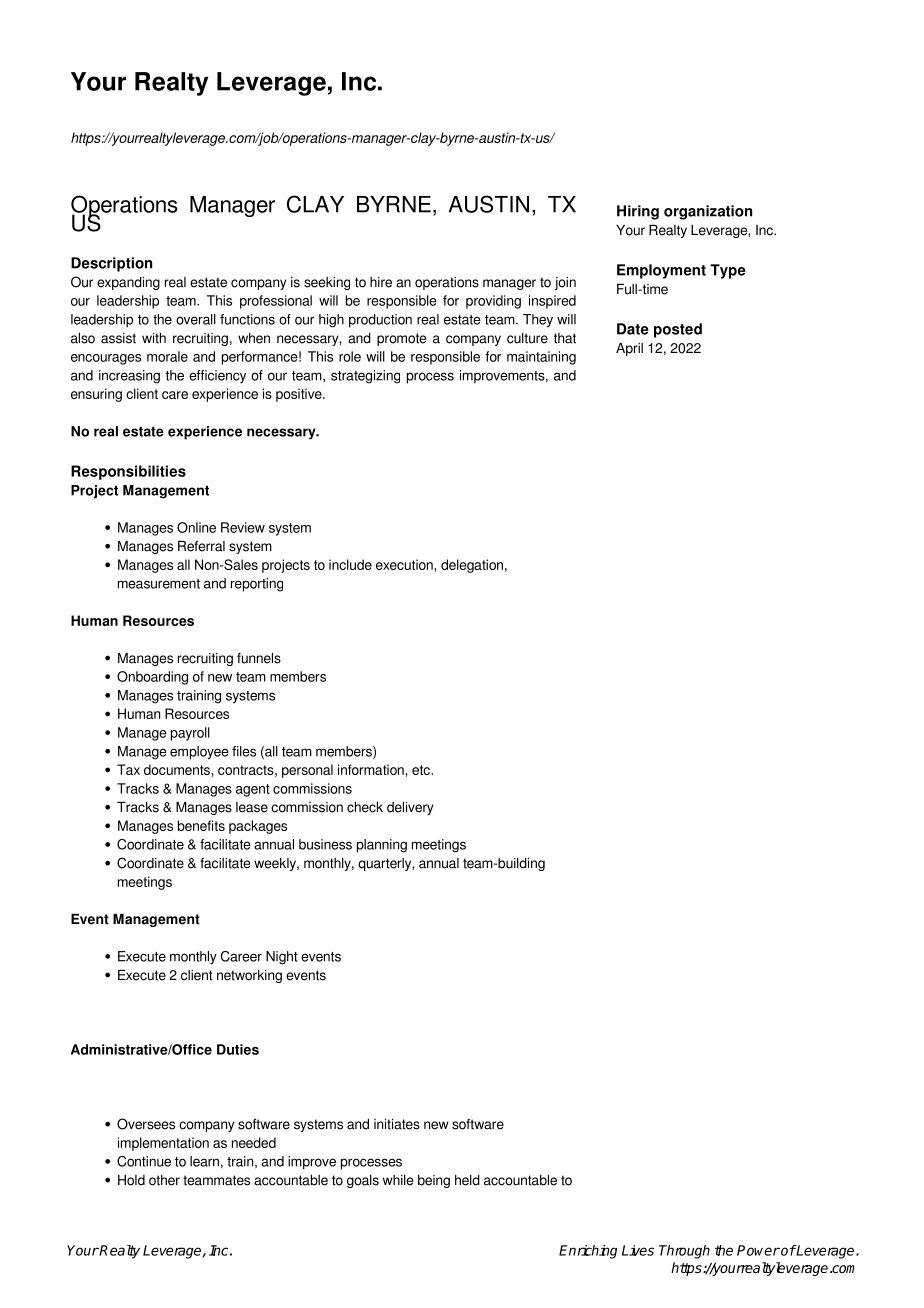 The width and height of the screenshot is (924, 1308). Describe the element at coordinates (382, 846) in the screenshot. I see `planning` at that location.
